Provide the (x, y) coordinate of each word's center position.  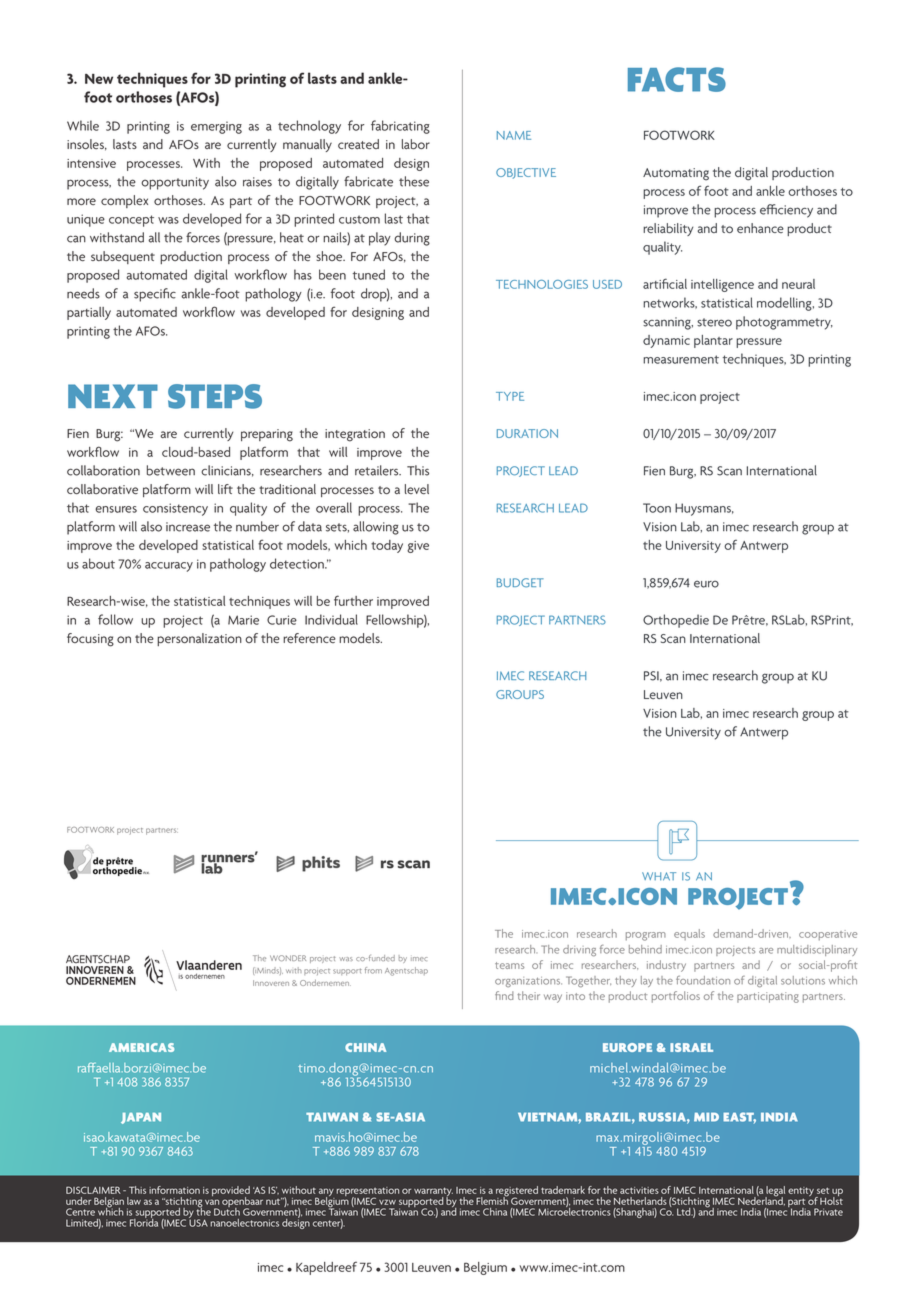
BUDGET (520, 583)
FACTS (677, 79)
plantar (713, 341)
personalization (199, 639)
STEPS (215, 396)
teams (509, 965)
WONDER (288, 958)
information (174, 1190)
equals (689, 934)
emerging (216, 127)
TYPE (510, 396)
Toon (657, 508)
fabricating (400, 127)
